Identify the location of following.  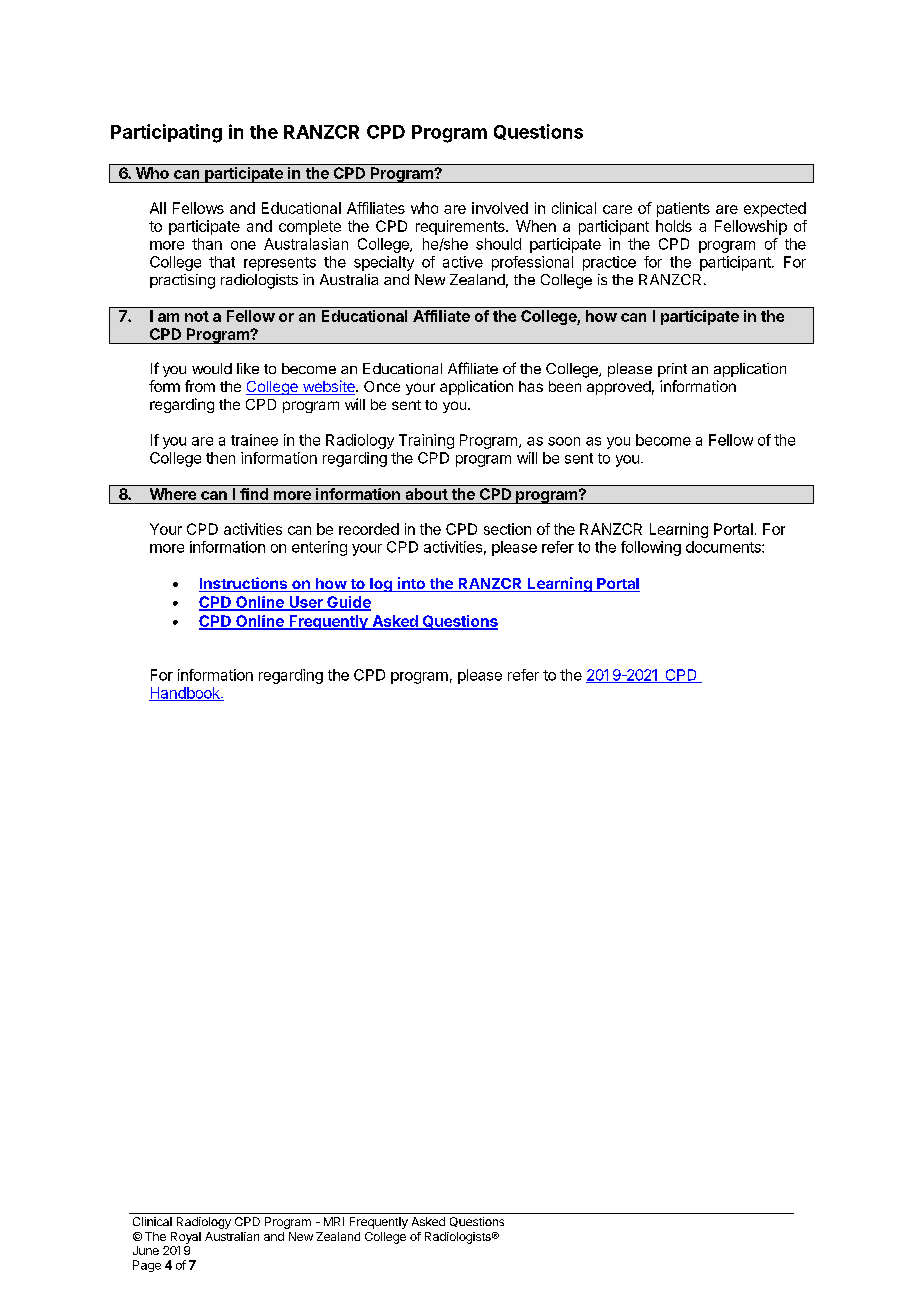
(651, 548).
